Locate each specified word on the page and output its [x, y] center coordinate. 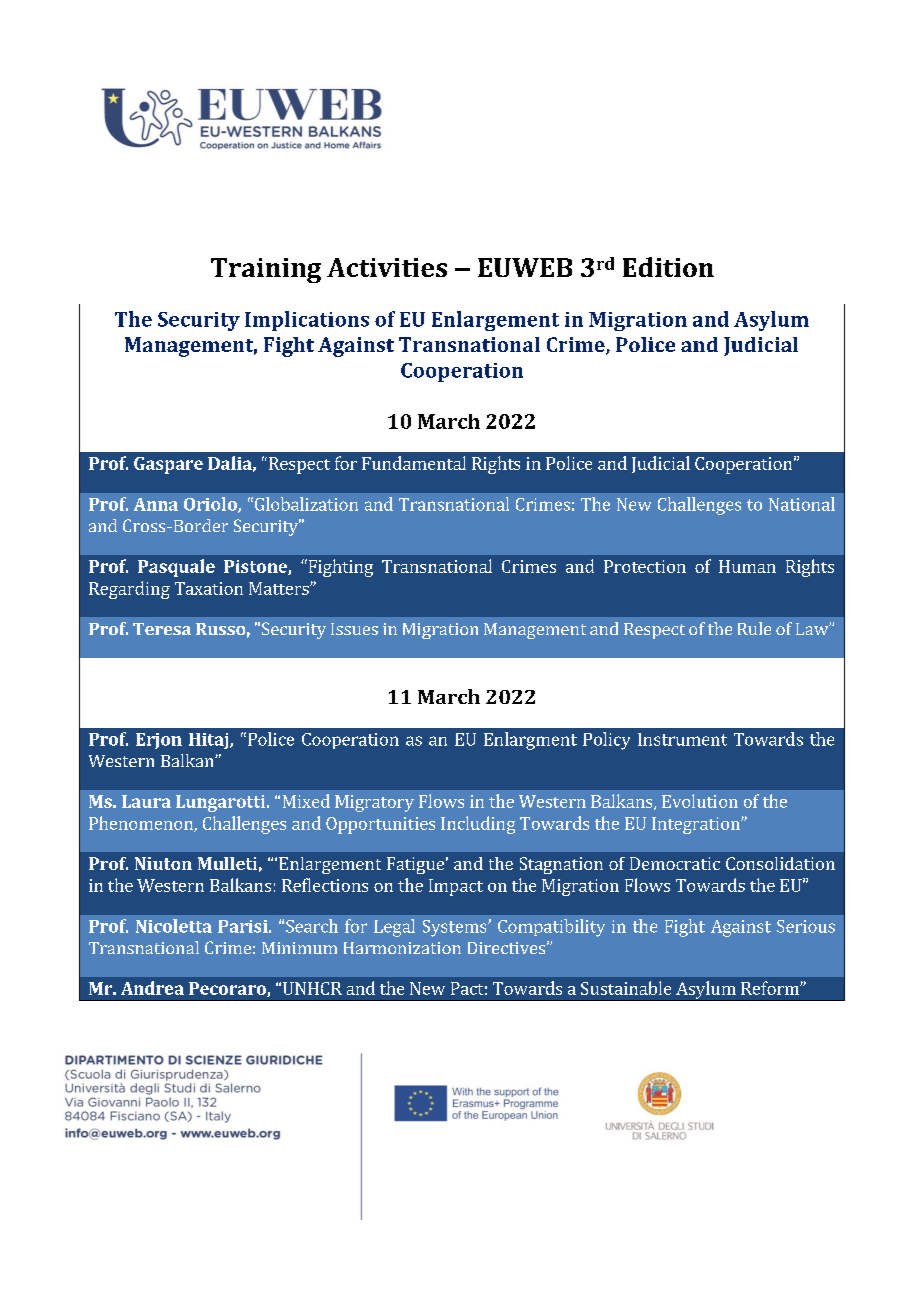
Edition [668, 267]
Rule [754, 628]
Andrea [152, 988]
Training [266, 270]
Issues [354, 629]
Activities [387, 267]
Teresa [162, 629]
